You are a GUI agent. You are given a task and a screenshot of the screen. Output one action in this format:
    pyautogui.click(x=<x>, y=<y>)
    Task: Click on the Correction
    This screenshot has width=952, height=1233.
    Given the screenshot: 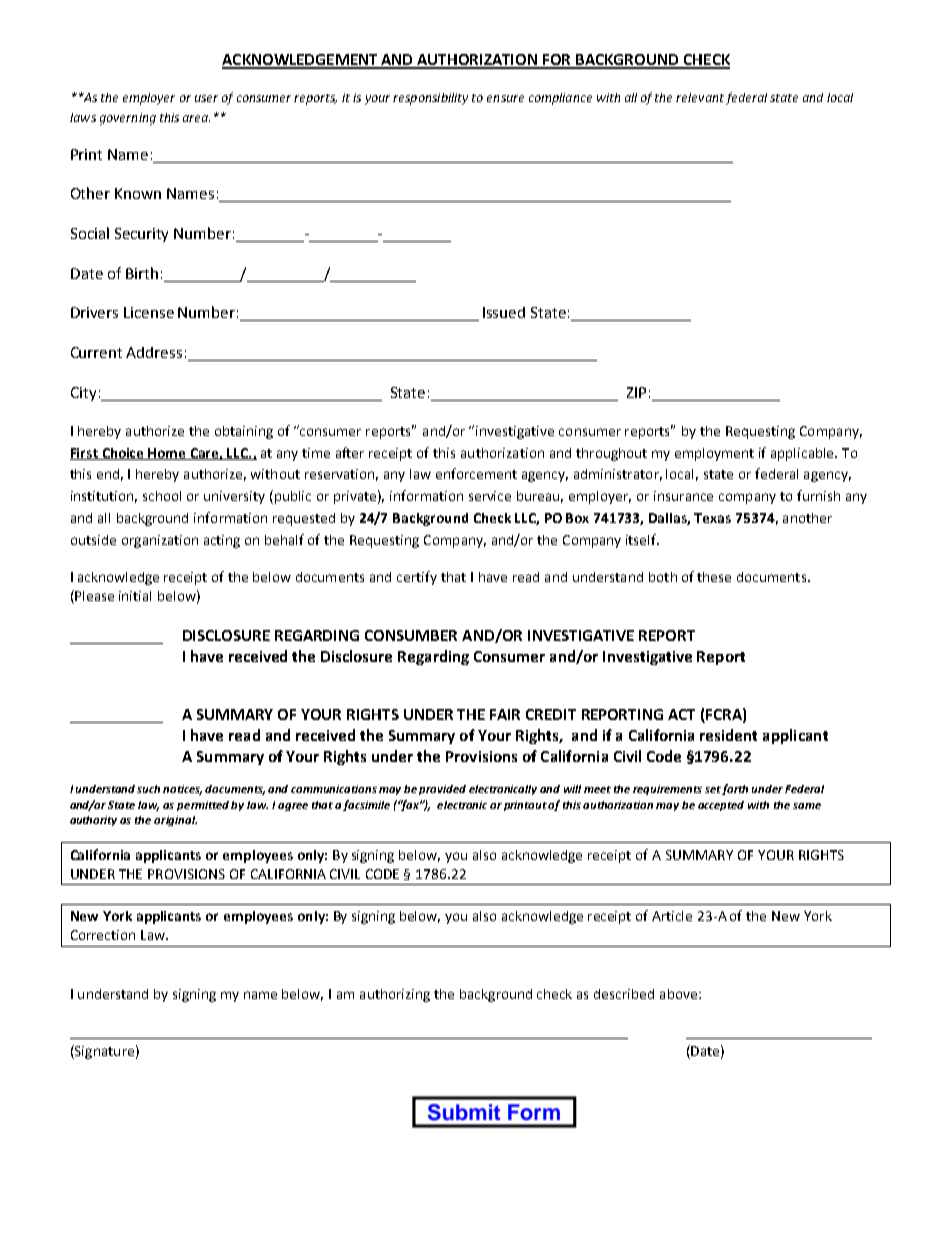 What is the action you would take?
    pyautogui.click(x=103, y=935)
